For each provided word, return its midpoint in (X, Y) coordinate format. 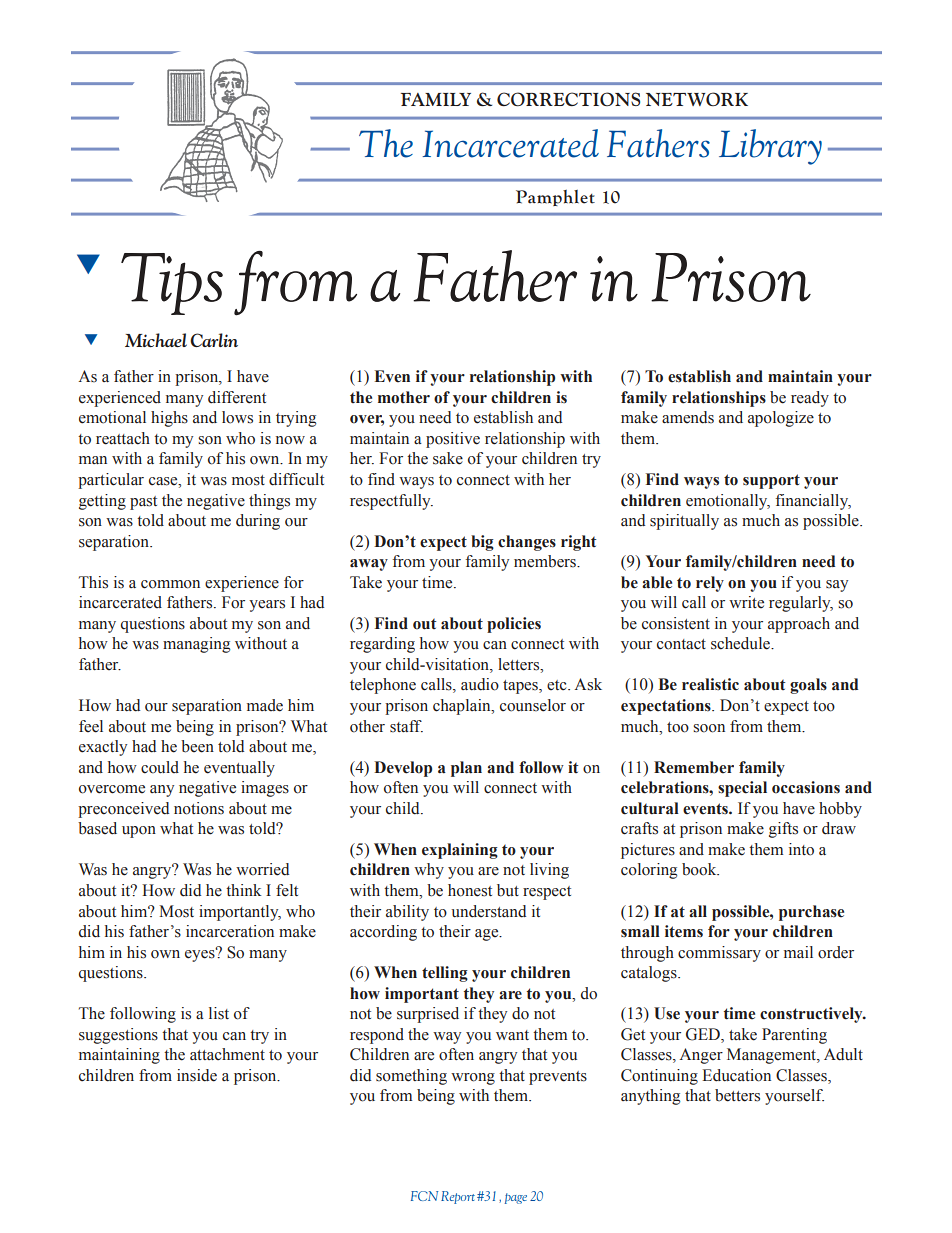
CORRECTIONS (568, 99)
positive (453, 440)
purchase (811, 913)
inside (197, 1075)
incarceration (230, 931)
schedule (741, 643)
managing (196, 645)
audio (480, 684)
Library (770, 147)
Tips (172, 284)
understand (488, 911)
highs (169, 419)
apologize (781, 419)
